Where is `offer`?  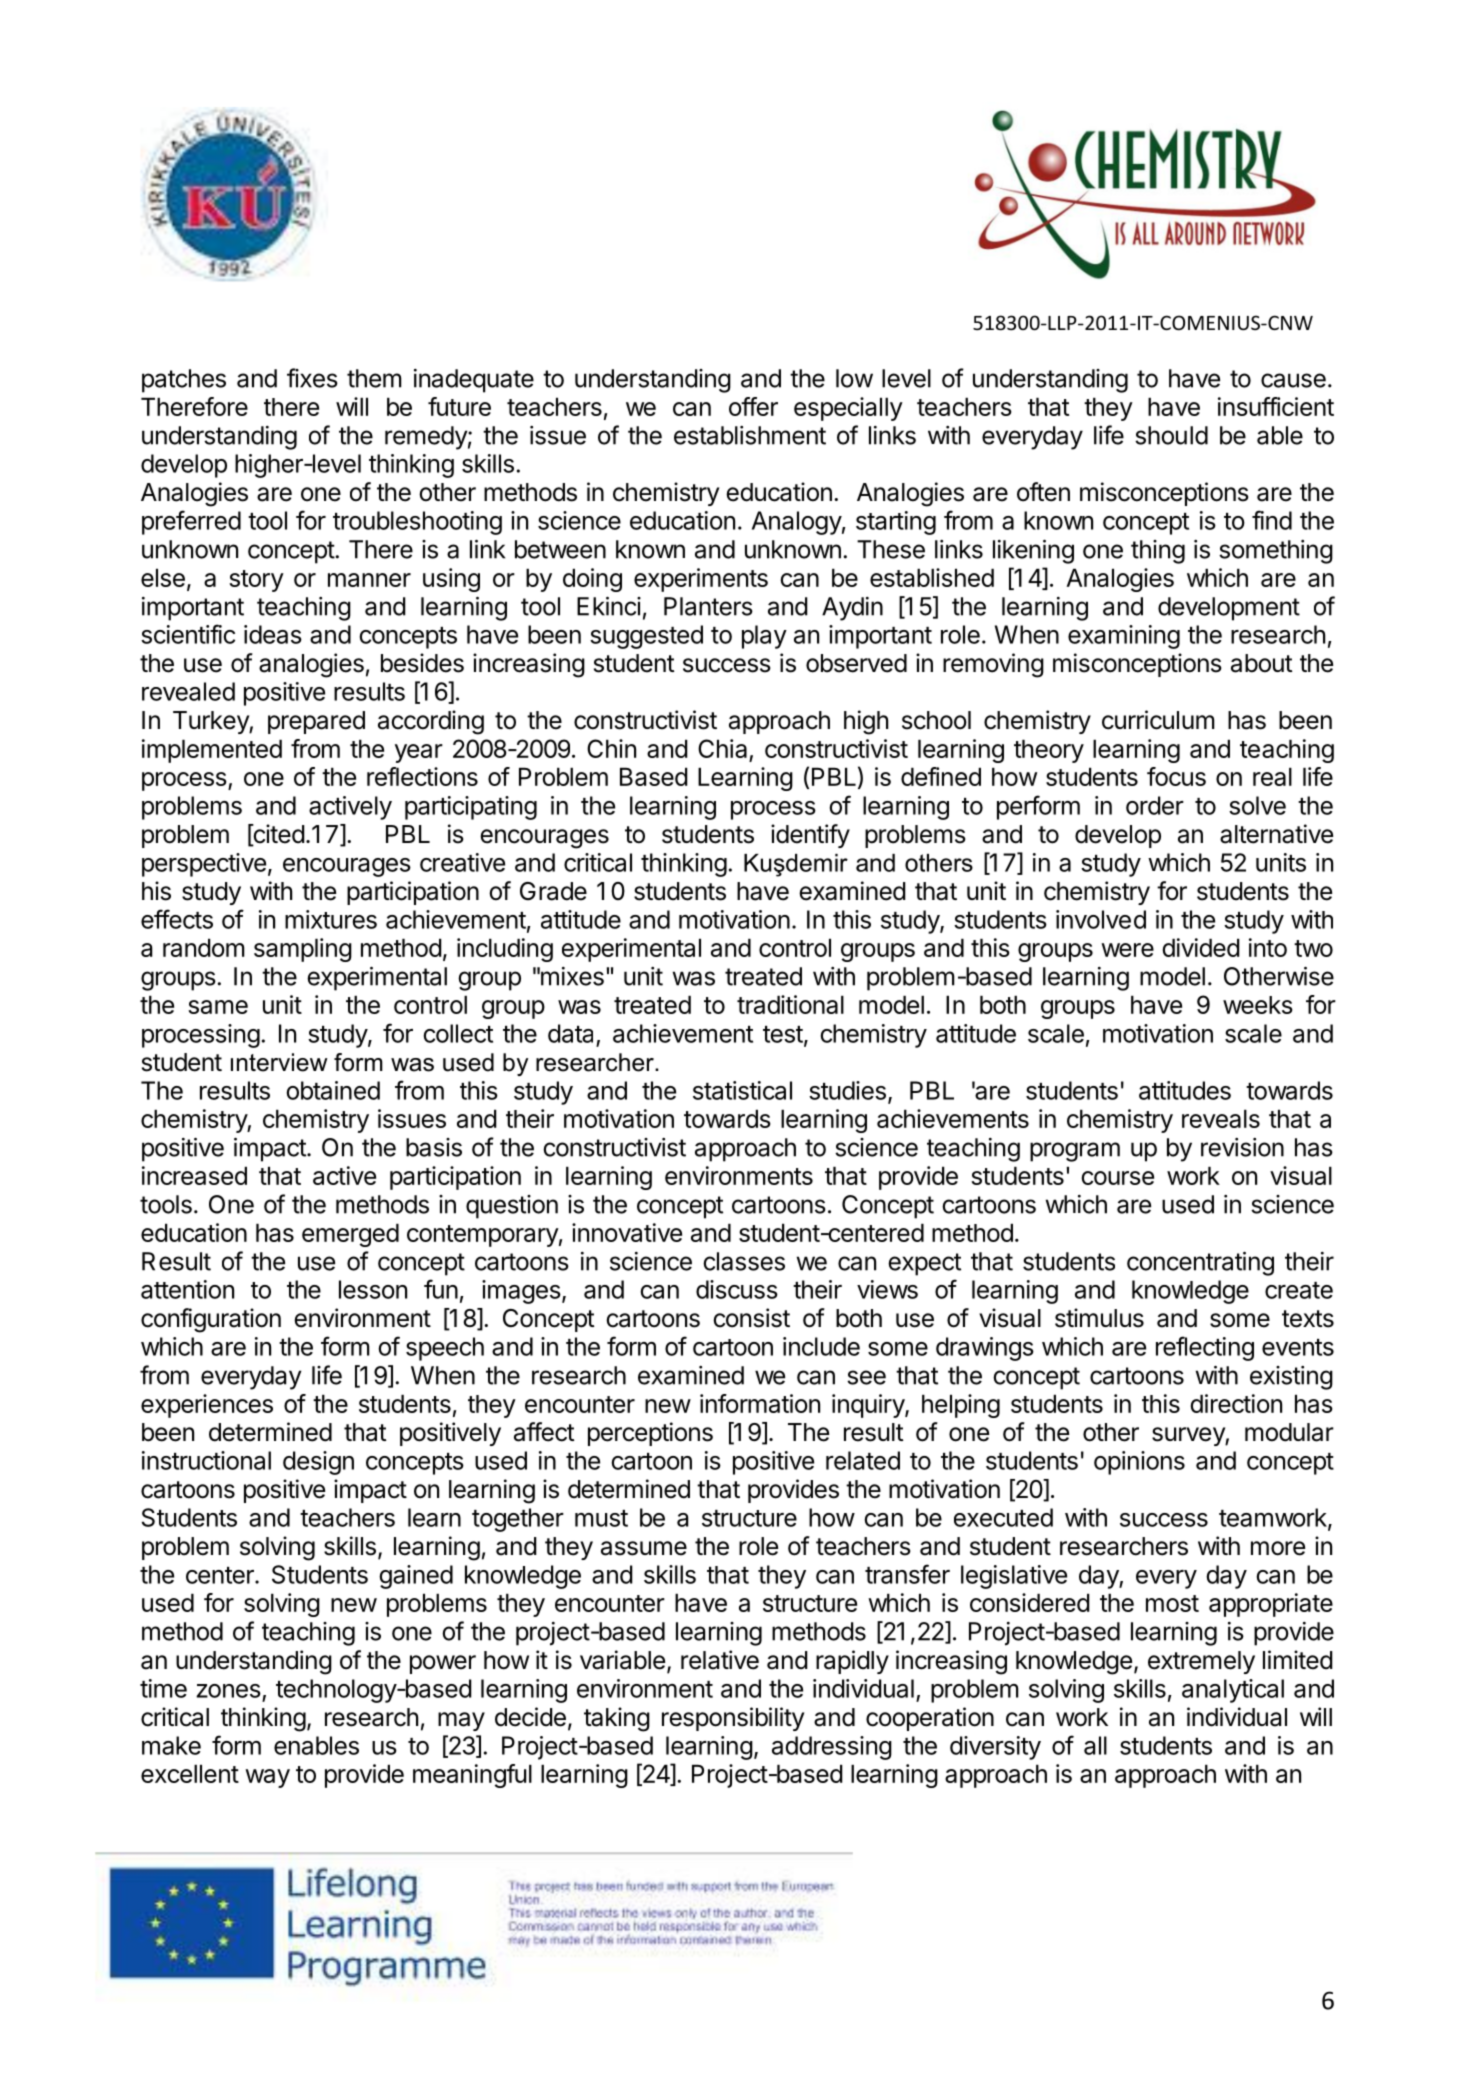 offer is located at coordinates (753, 406).
